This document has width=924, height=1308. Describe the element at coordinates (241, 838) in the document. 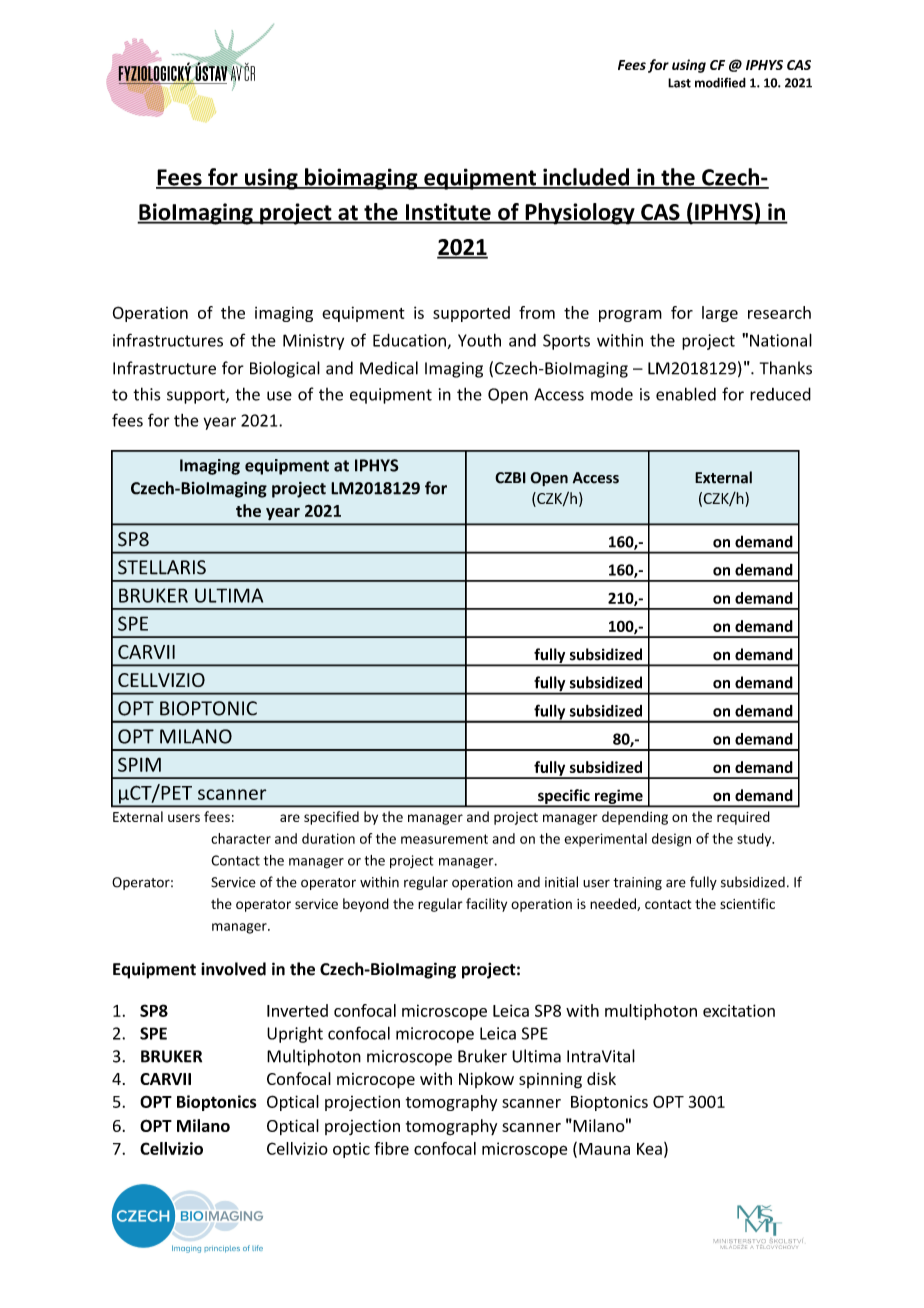

I see `character` at that location.
